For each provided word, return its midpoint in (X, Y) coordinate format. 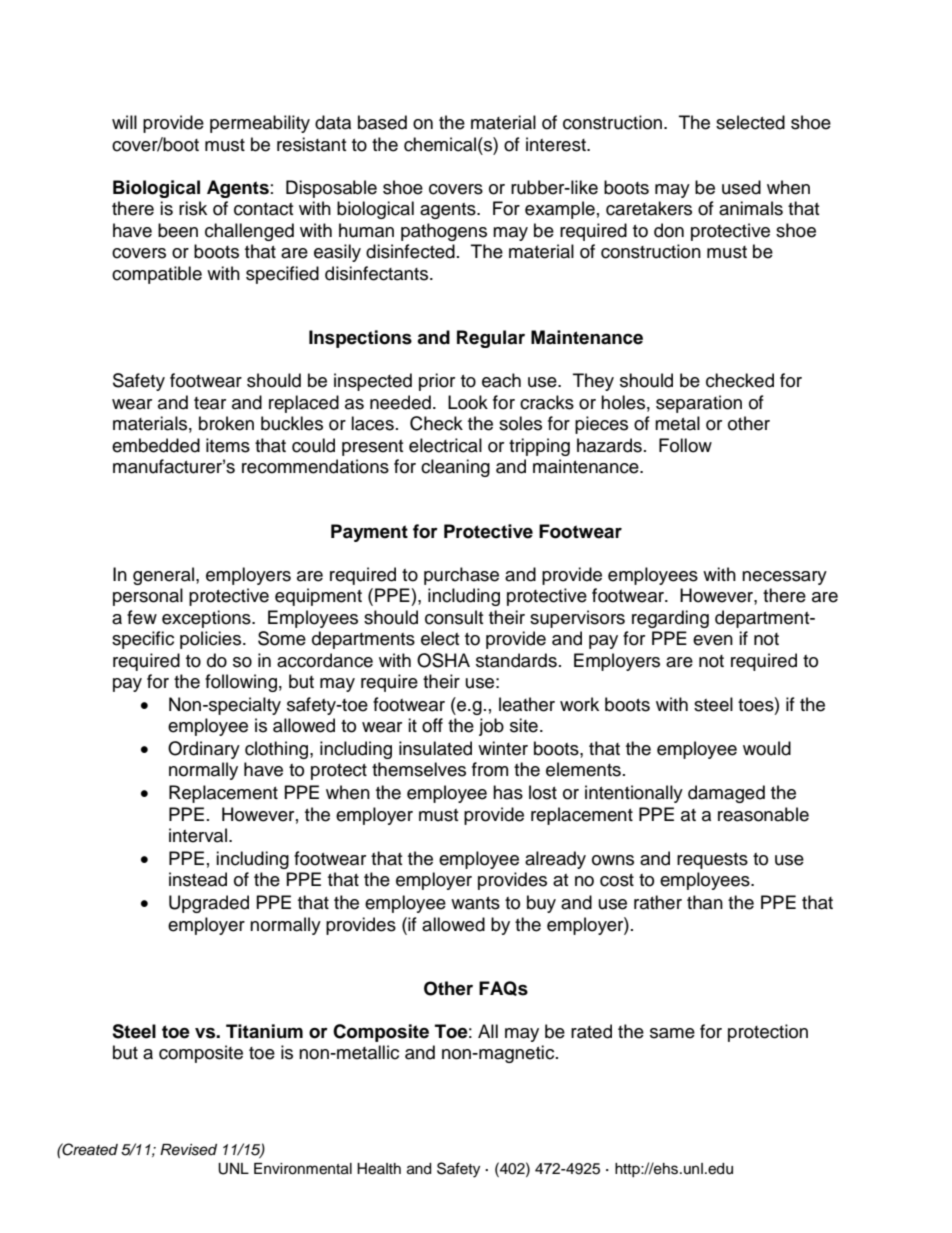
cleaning (455, 468)
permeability (260, 124)
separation (699, 404)
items (228, 445)
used (741, 187)
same (672, 1033)
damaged (726, 794)
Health (379, 1169)
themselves (419, 769)
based (382, 122)
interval (198, 835)
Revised (188, 1150)
